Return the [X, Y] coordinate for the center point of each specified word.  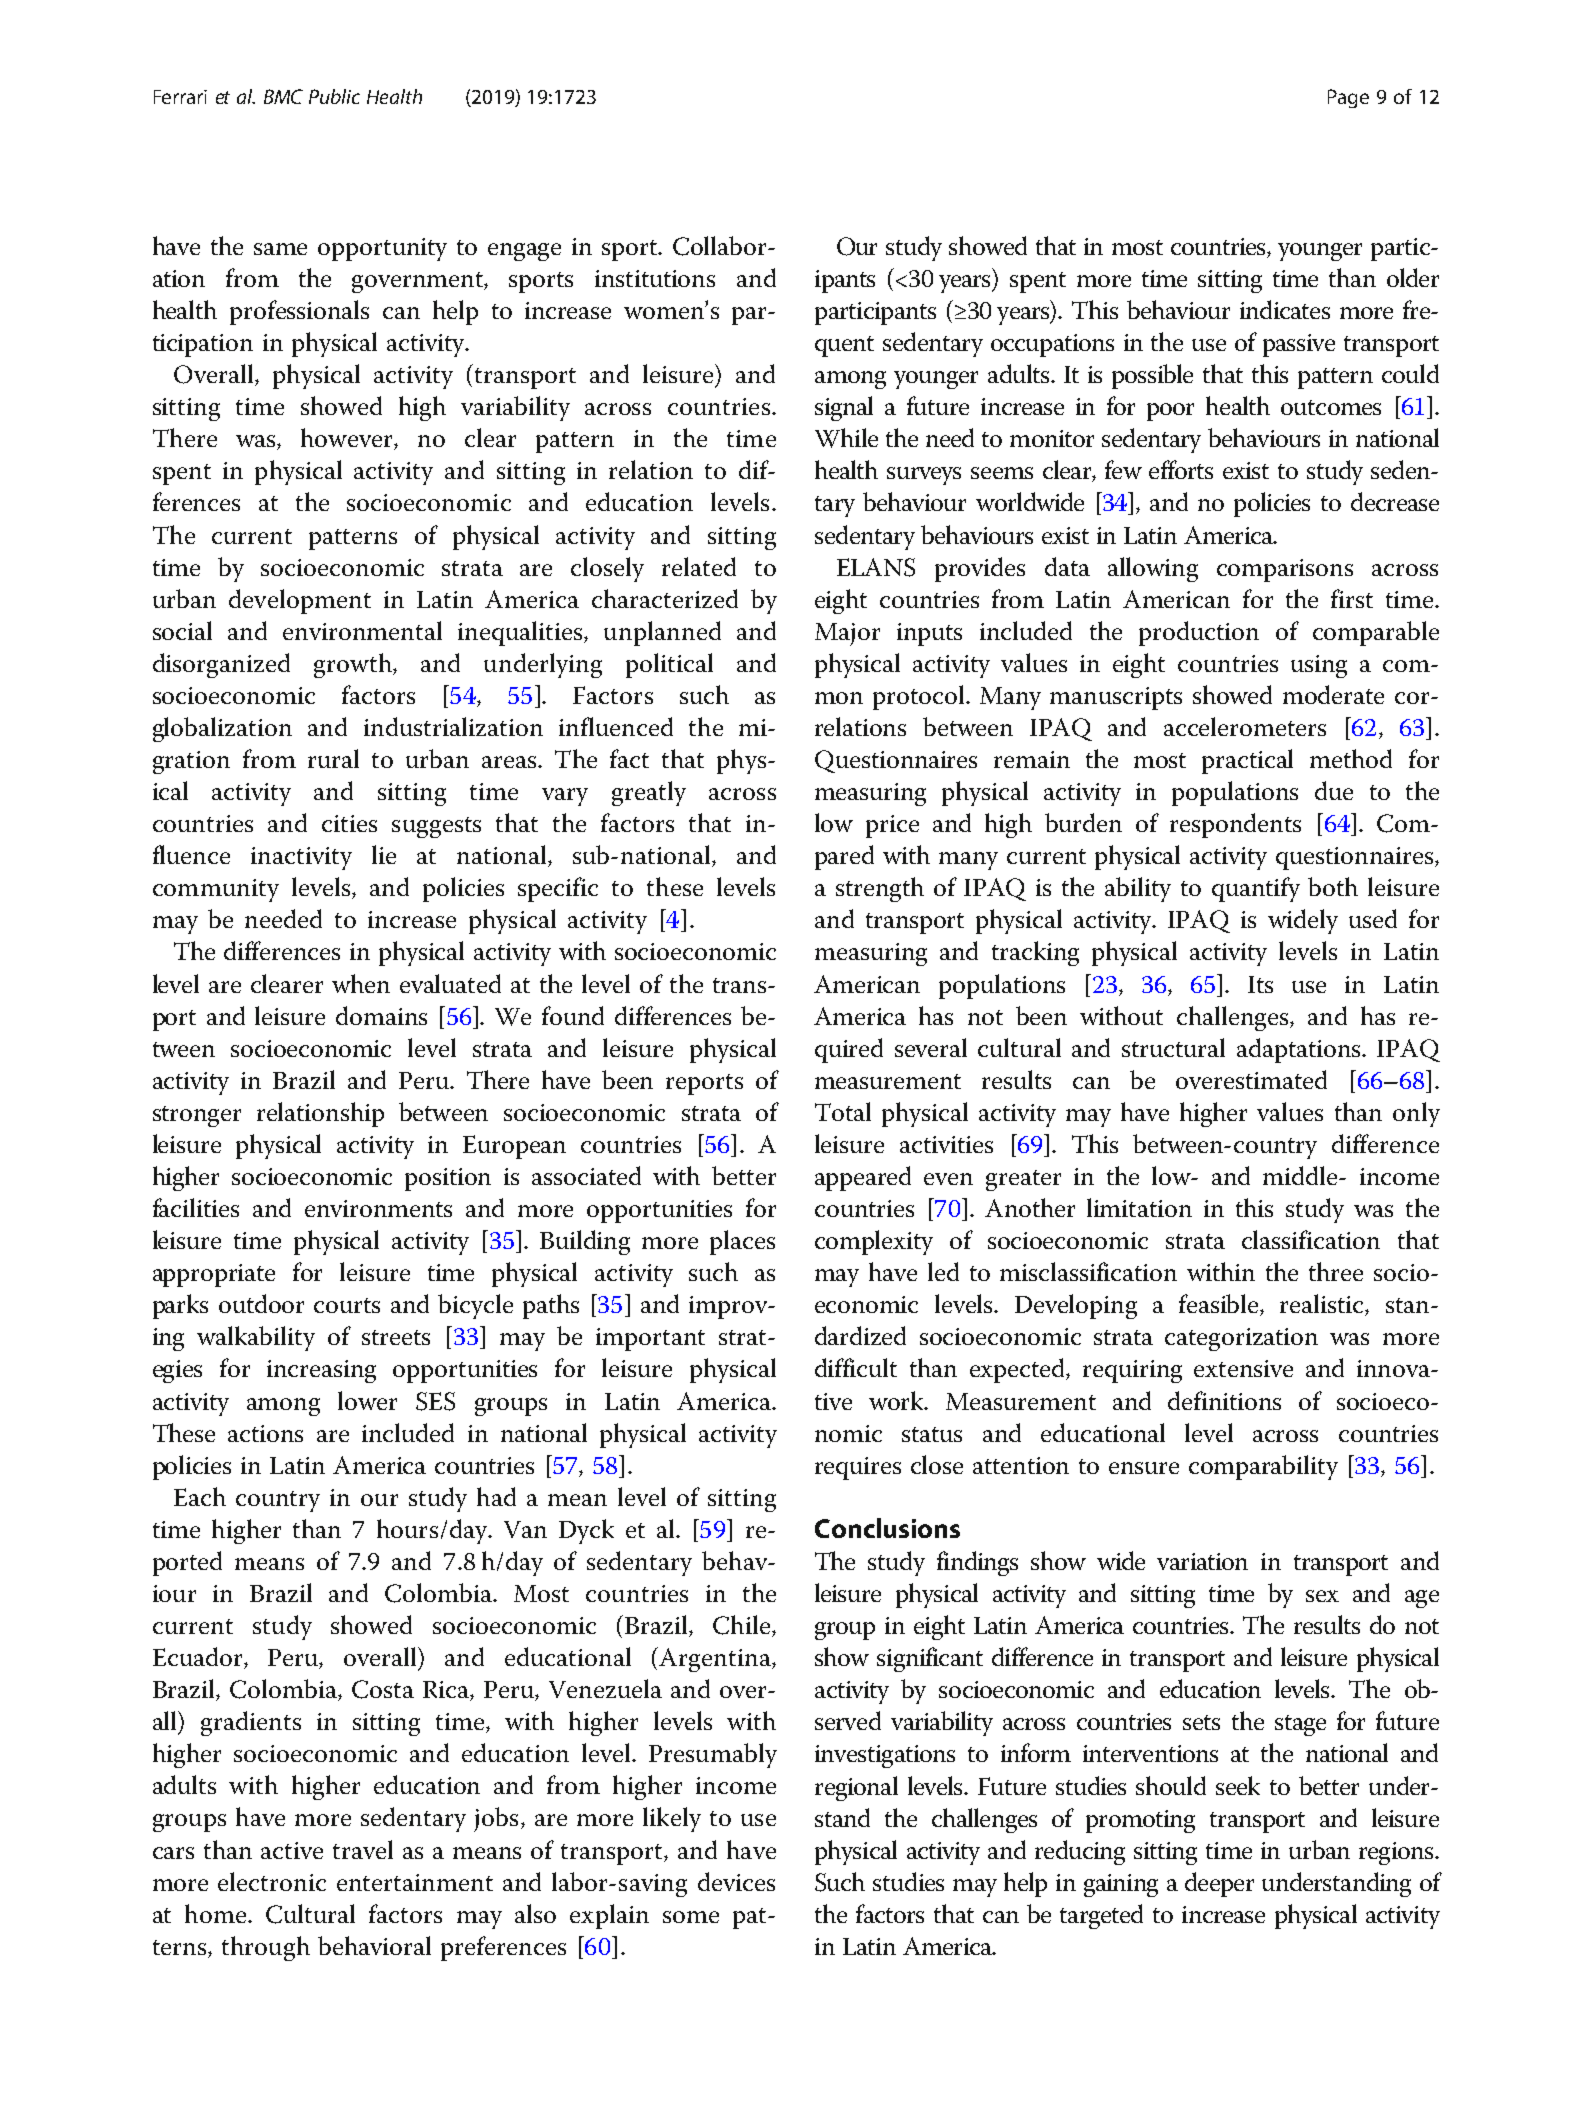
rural [333, 758]
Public [334, 96]
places [742, 1242]
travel [363, 1849]
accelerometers [1245, 726]
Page [1348, 98]
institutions [655, 278]
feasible [1220, 1305]
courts [347, 1305]
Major [847, 634]
